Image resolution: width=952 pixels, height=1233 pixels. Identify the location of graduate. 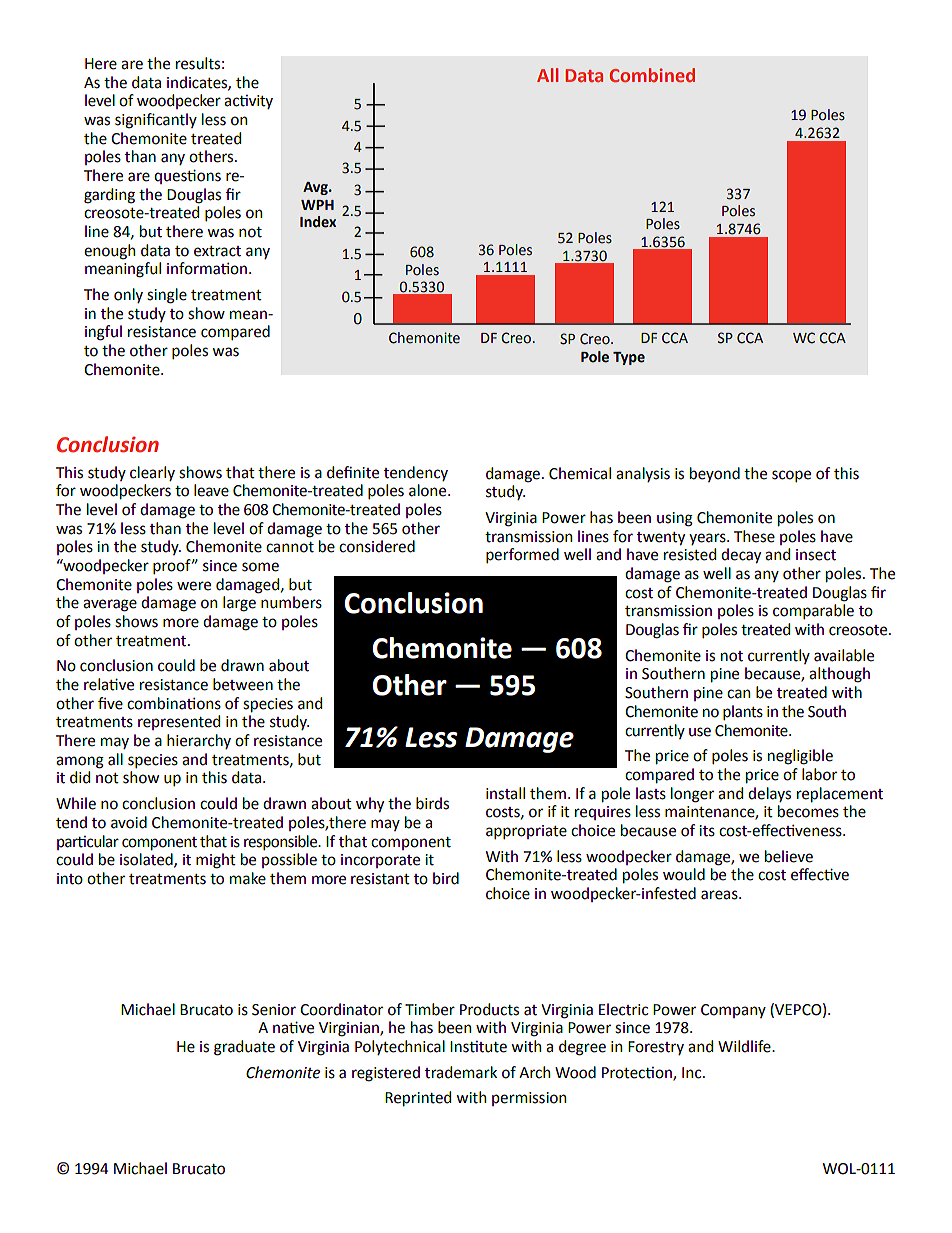
(244, 1048).
